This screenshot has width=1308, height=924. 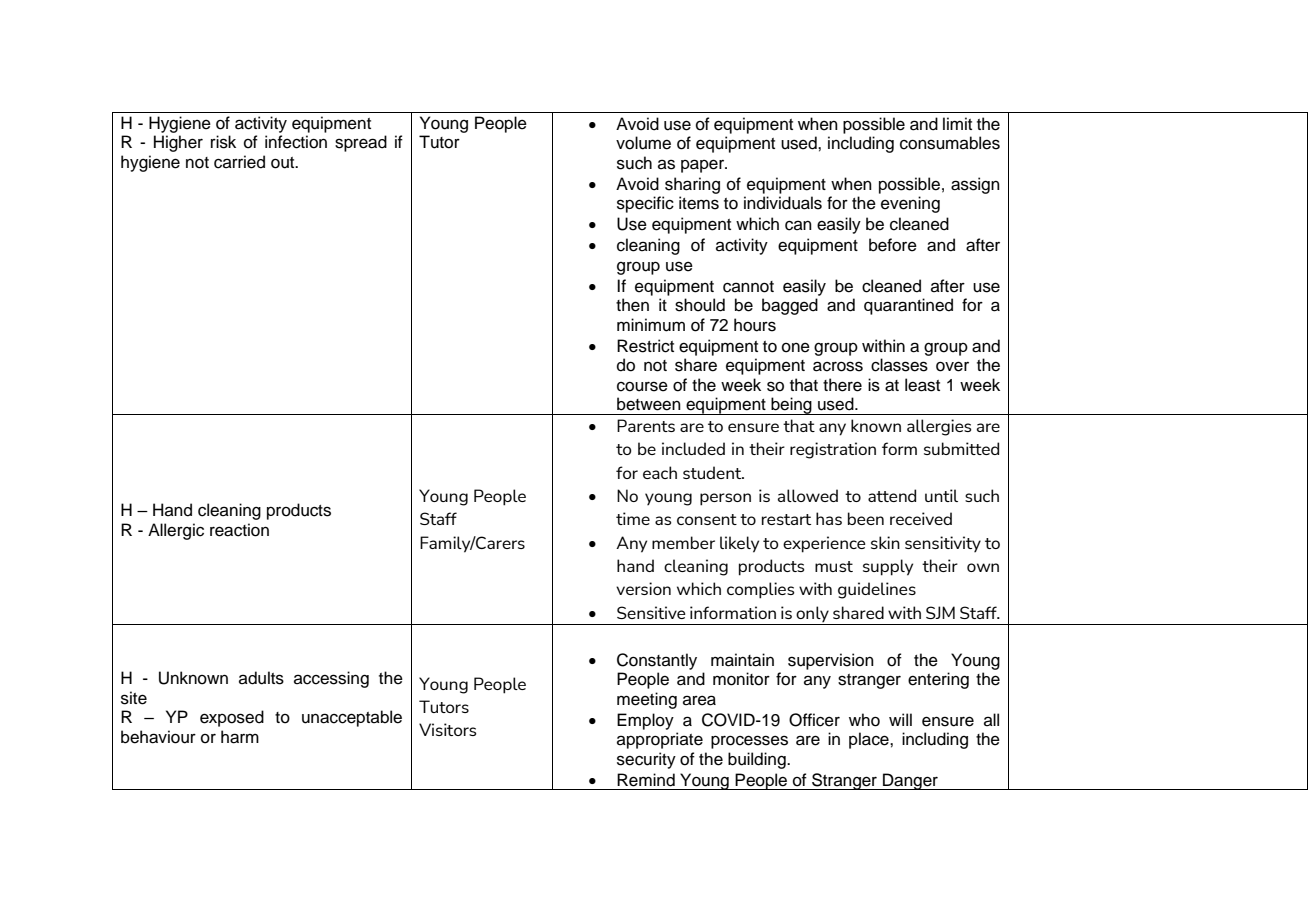 What do you see at coordinates (223, 142) in the screenshot?
I see `risk` at bounding box center [223, 142].
